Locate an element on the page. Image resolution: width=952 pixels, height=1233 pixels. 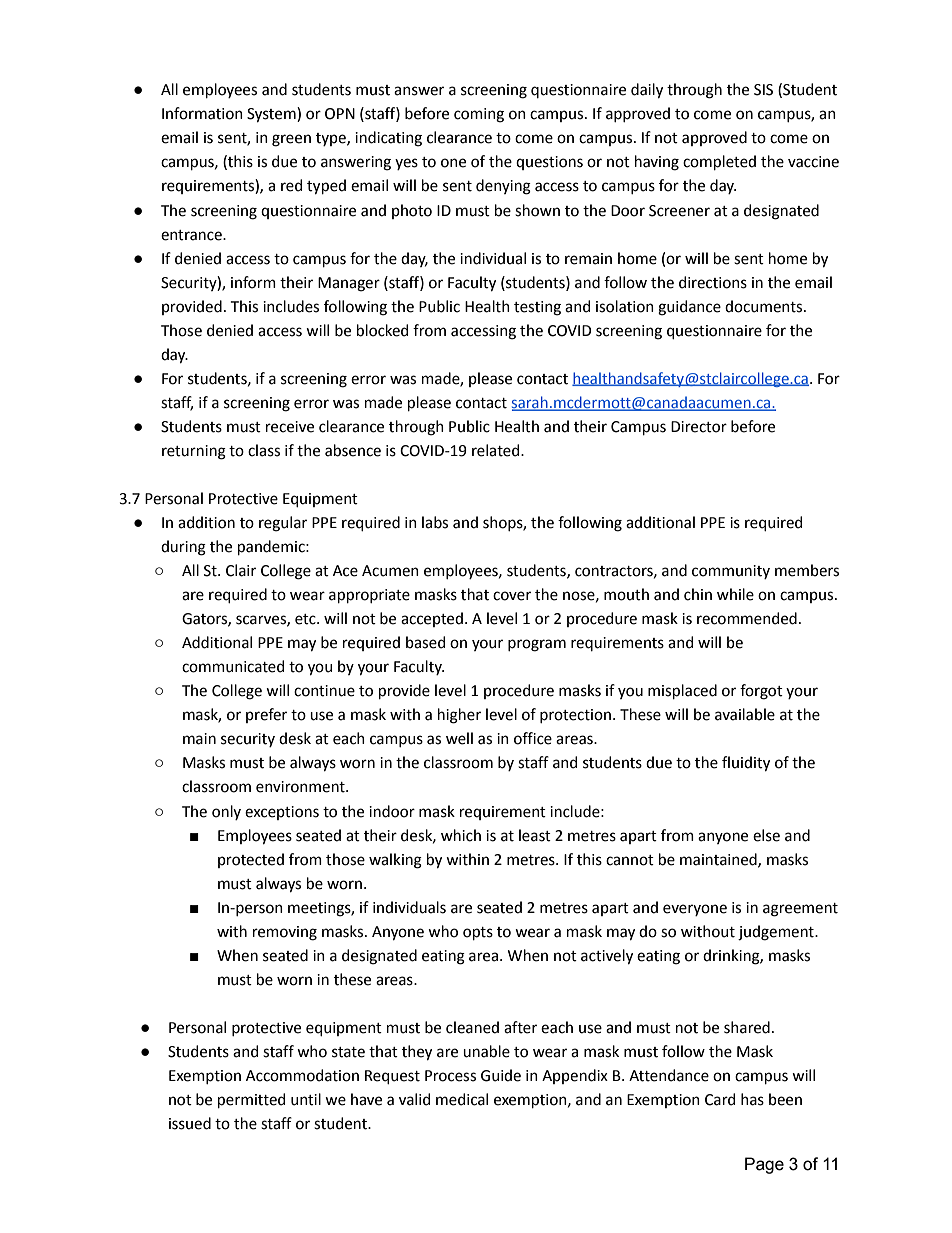
exceptions is located at coordinates (282, 813).
